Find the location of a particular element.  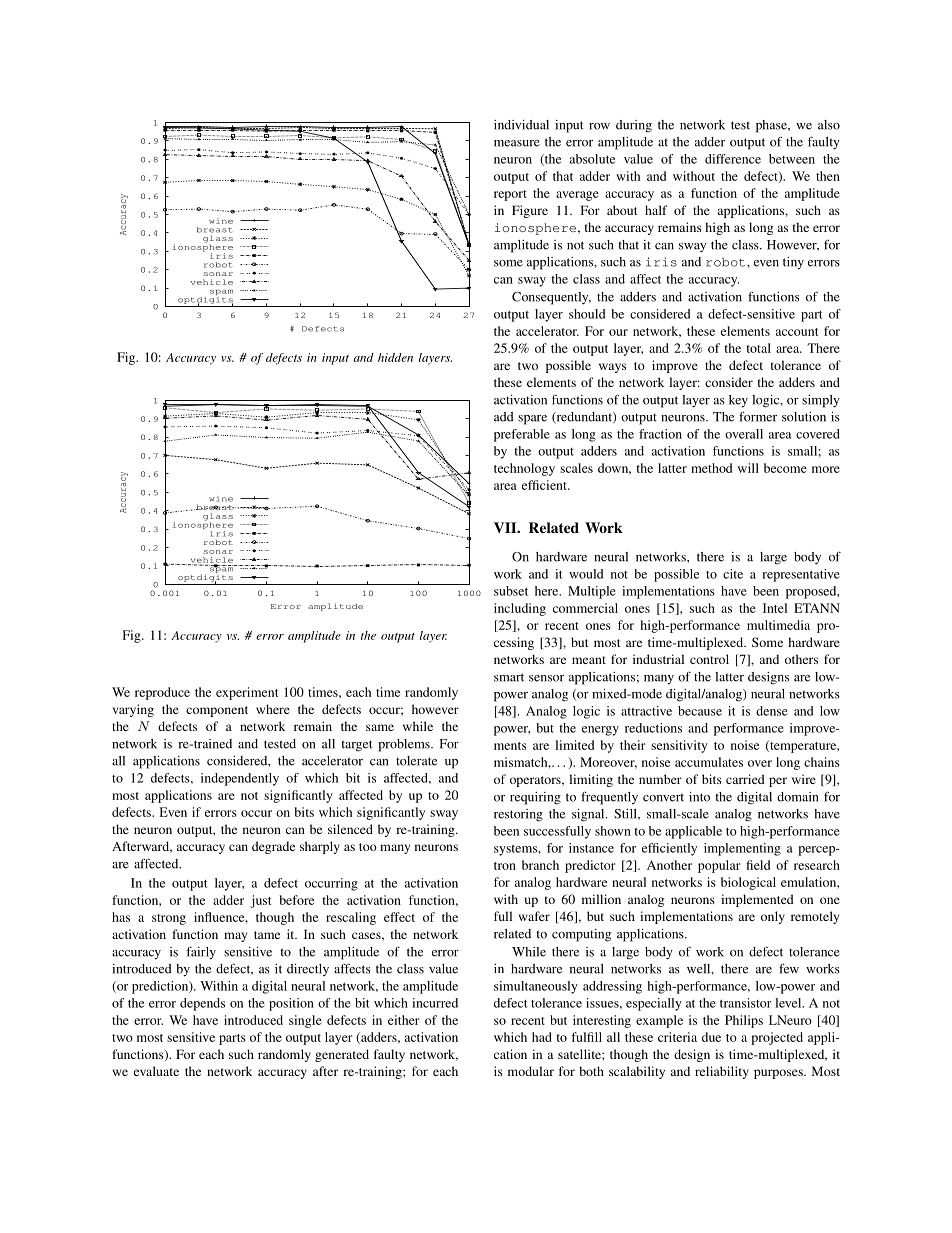

difference is located at coordinates (733, 159).
